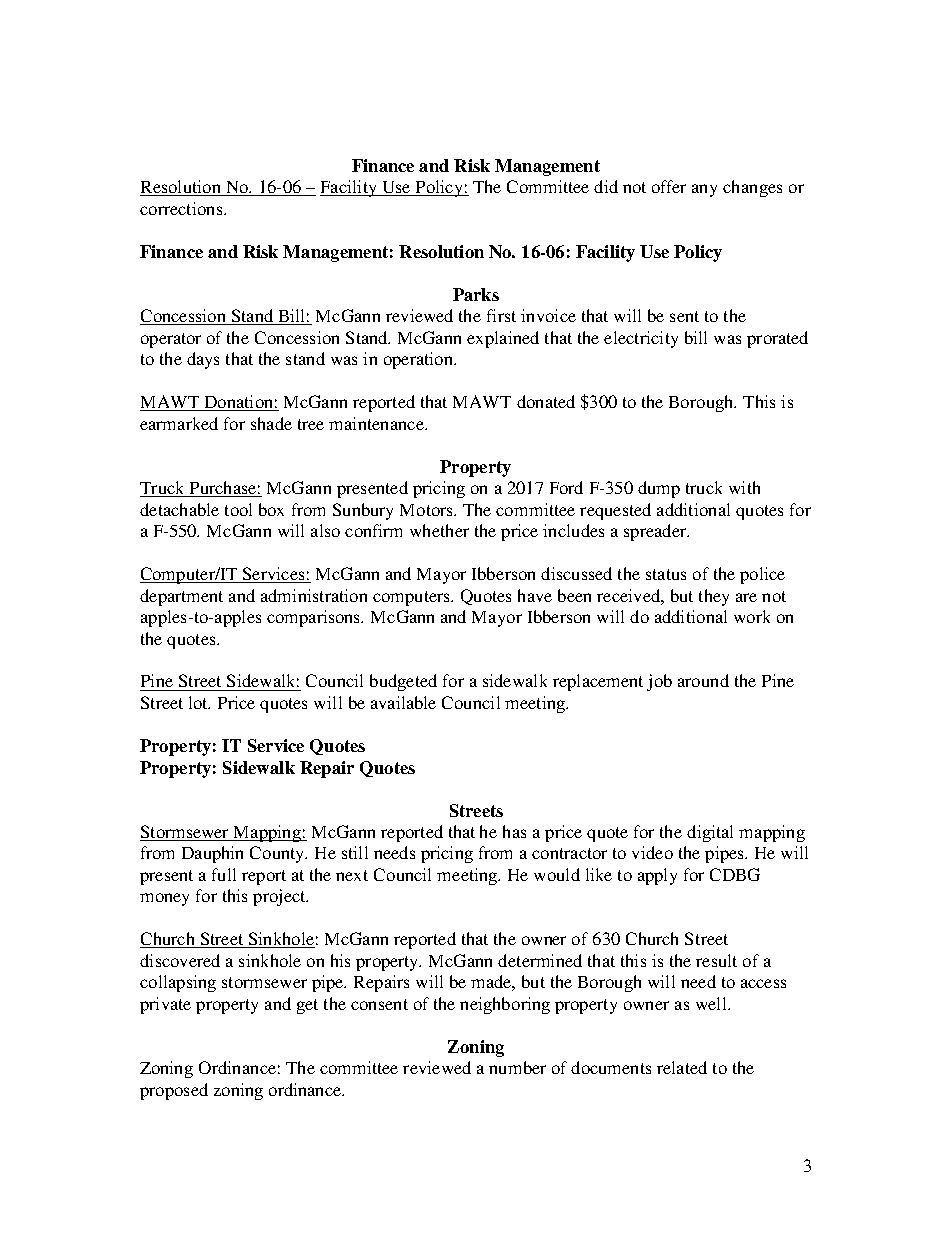  Describe the element at coordinates (174, 1091) in the screenshot. I see `proposed` at that location.
